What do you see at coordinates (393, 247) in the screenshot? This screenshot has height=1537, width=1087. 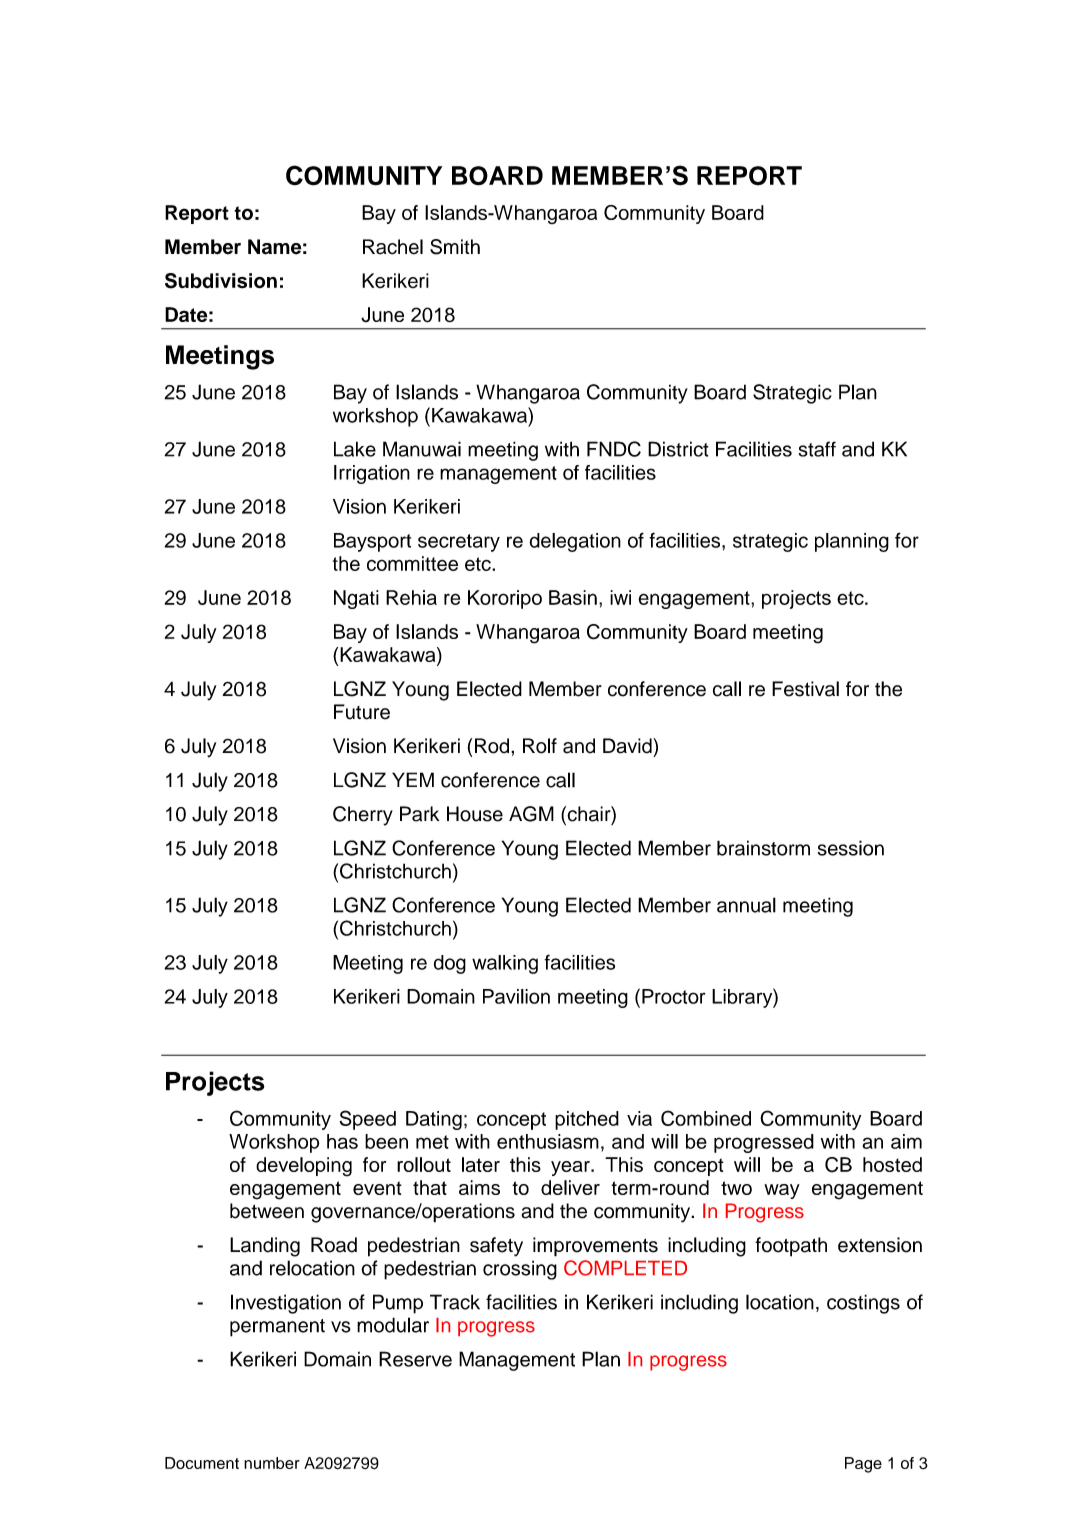 I see `Rachel` at bounding box center [393, 247].
